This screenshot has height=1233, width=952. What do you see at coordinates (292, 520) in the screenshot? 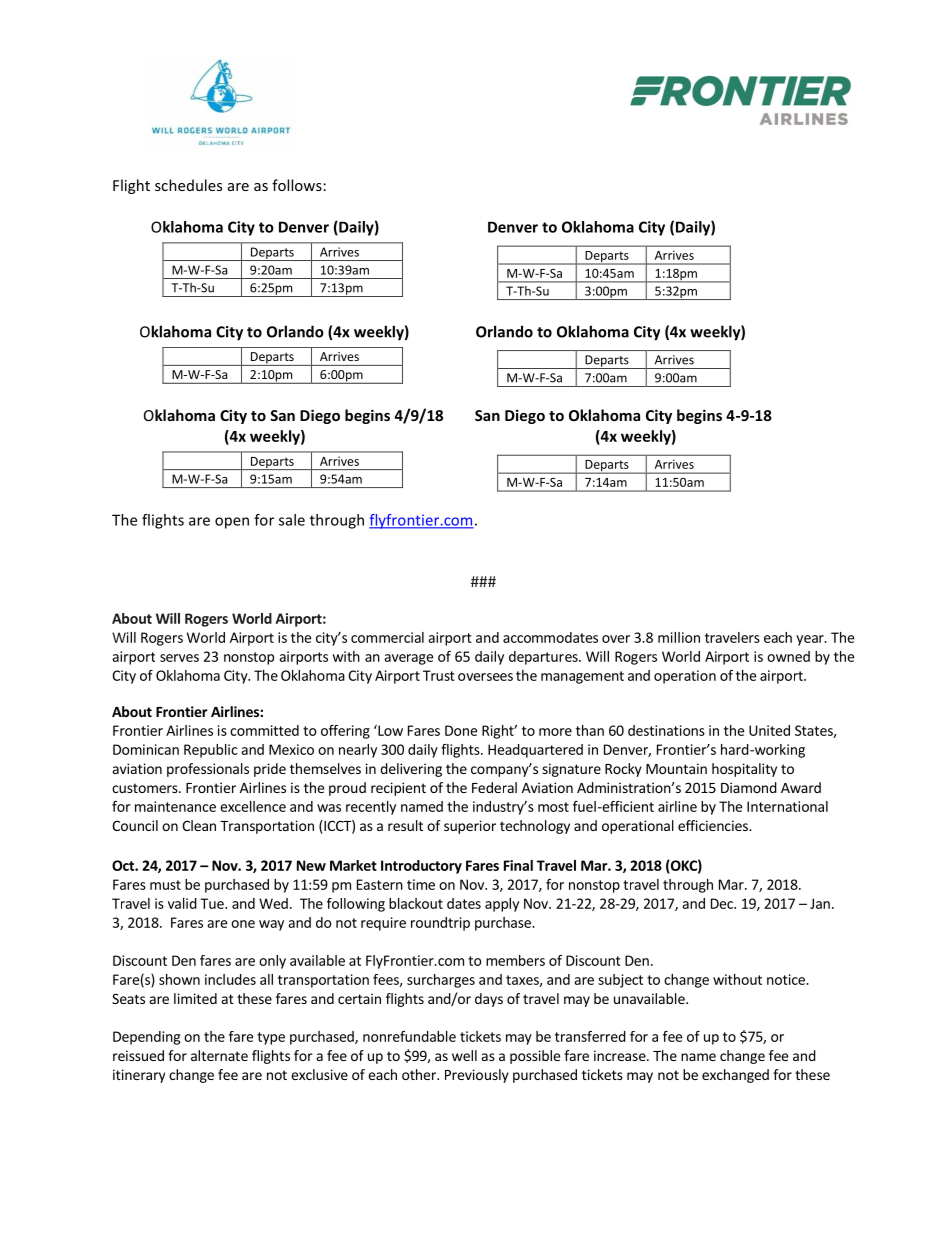
I see `sale` at bounding box center [292, 520].
